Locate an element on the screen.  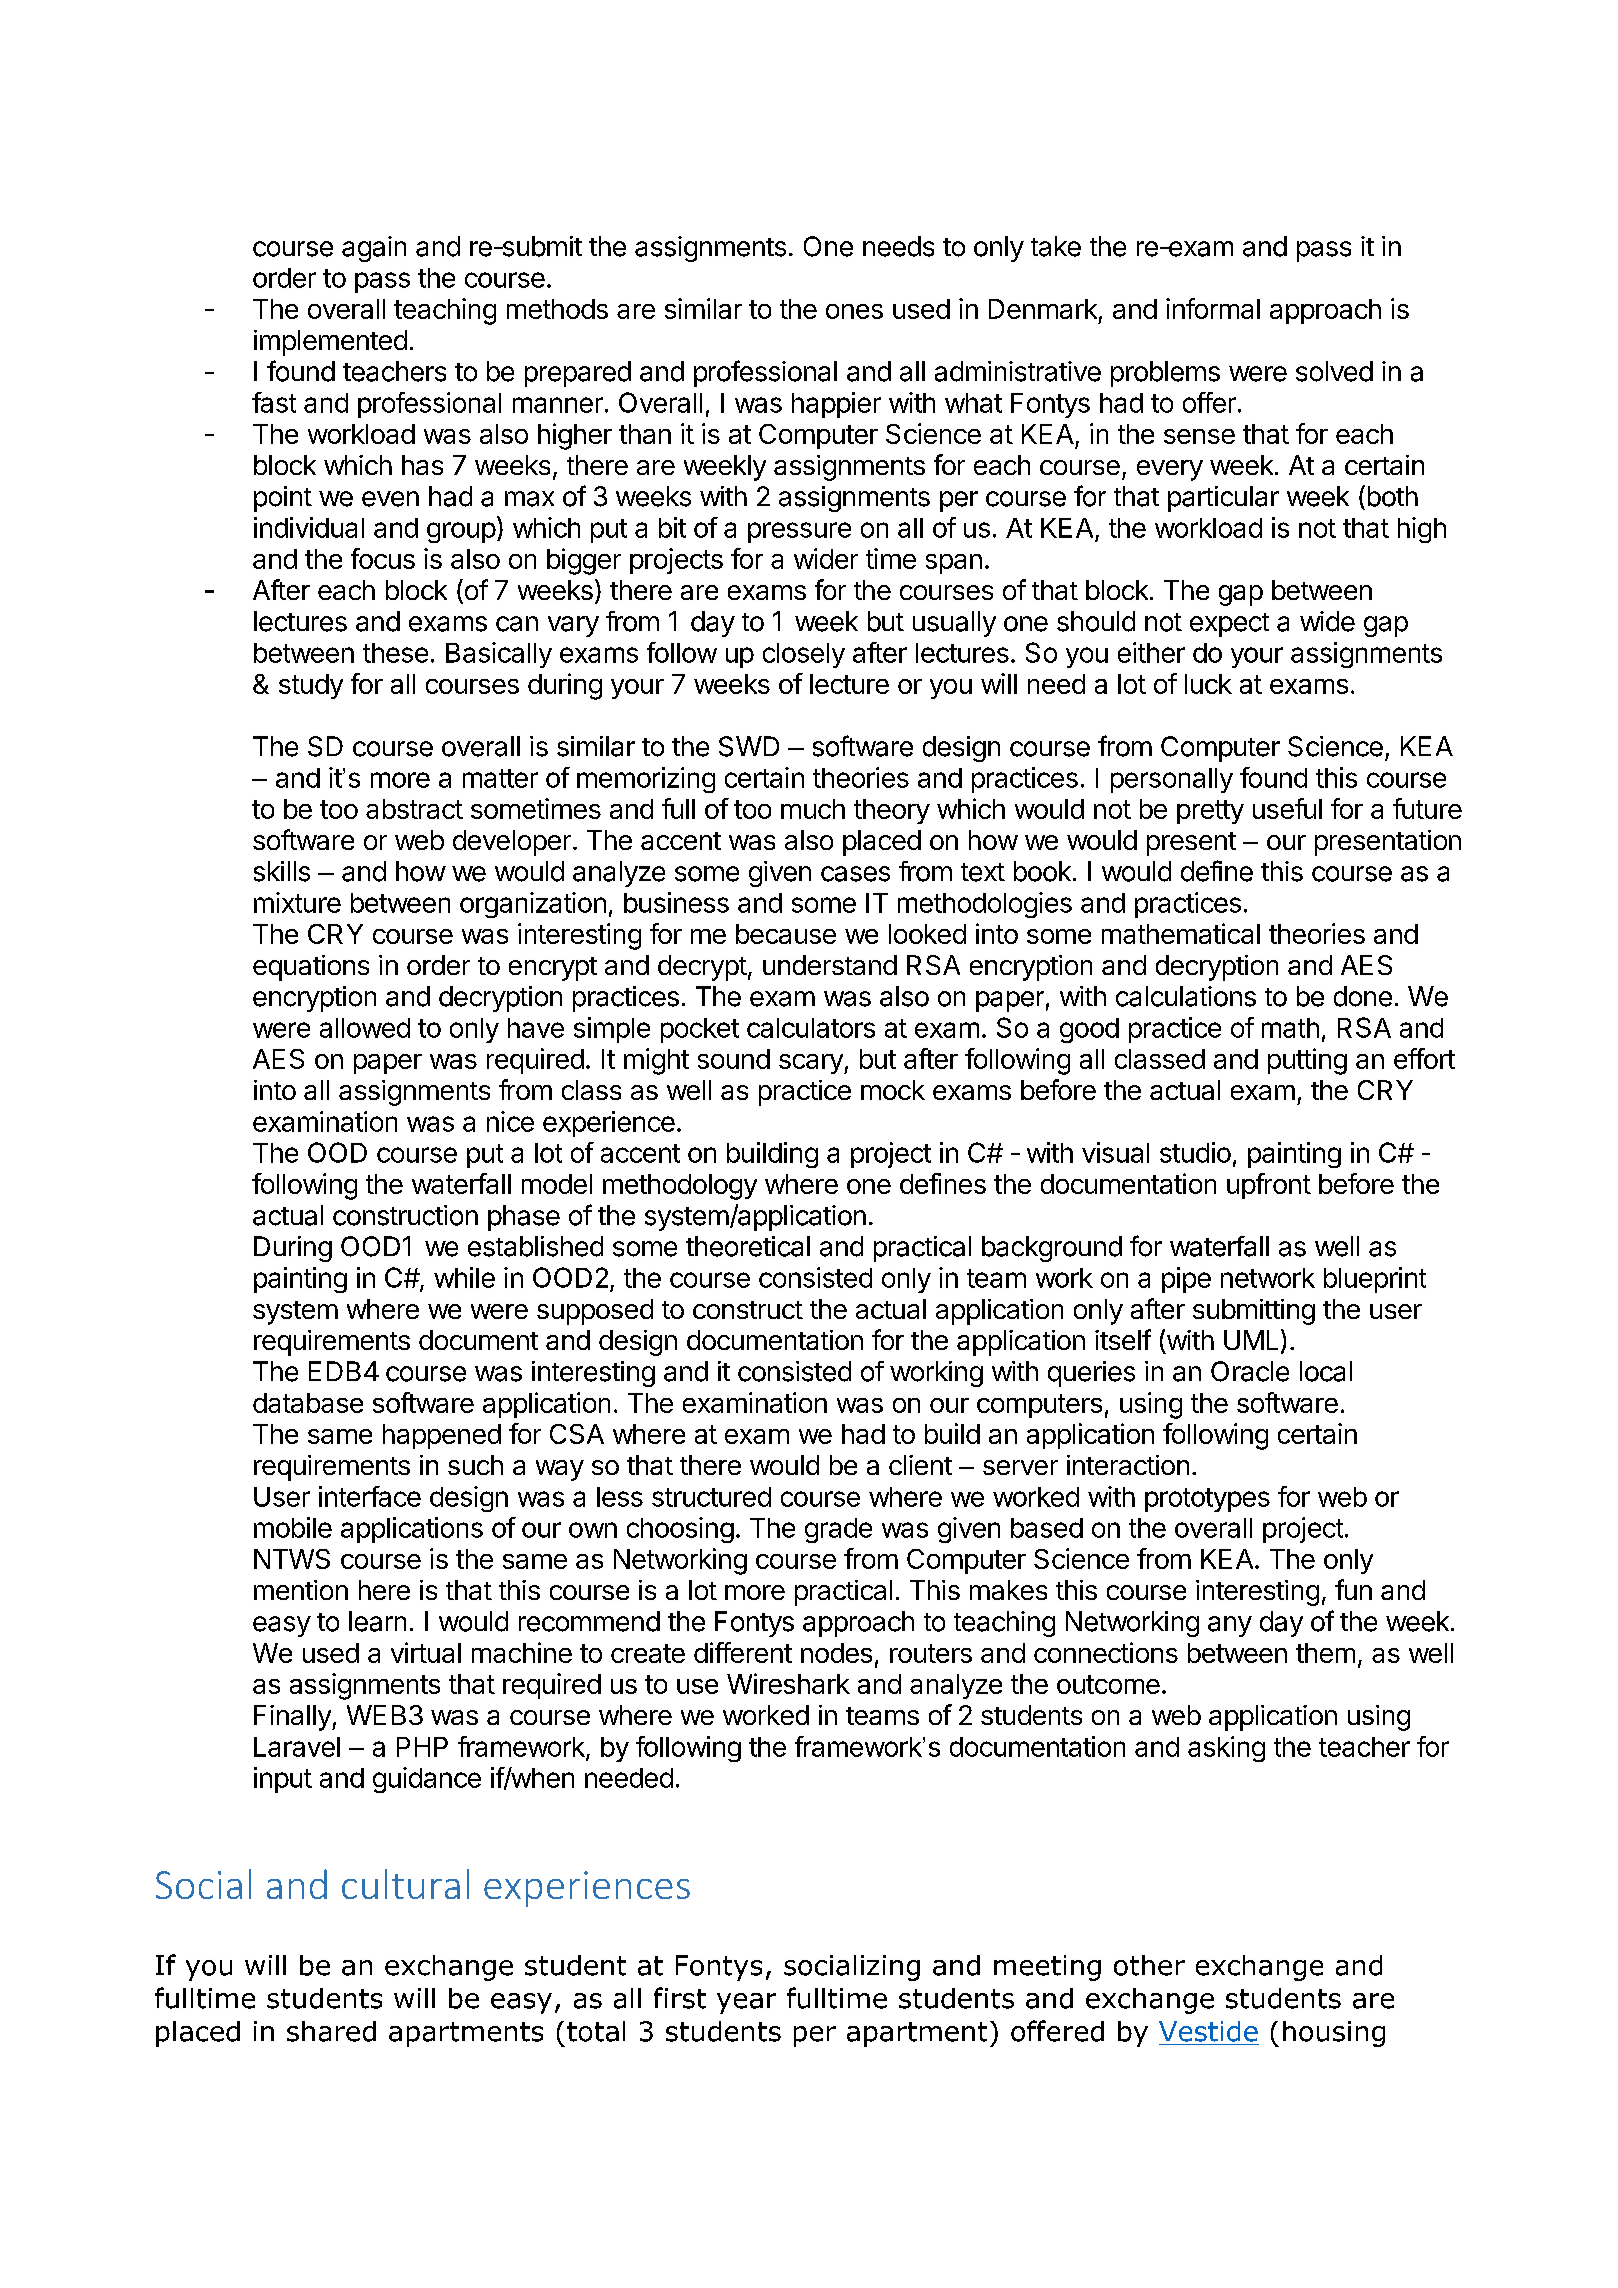
luck is located at coordinates (1208, 684).
